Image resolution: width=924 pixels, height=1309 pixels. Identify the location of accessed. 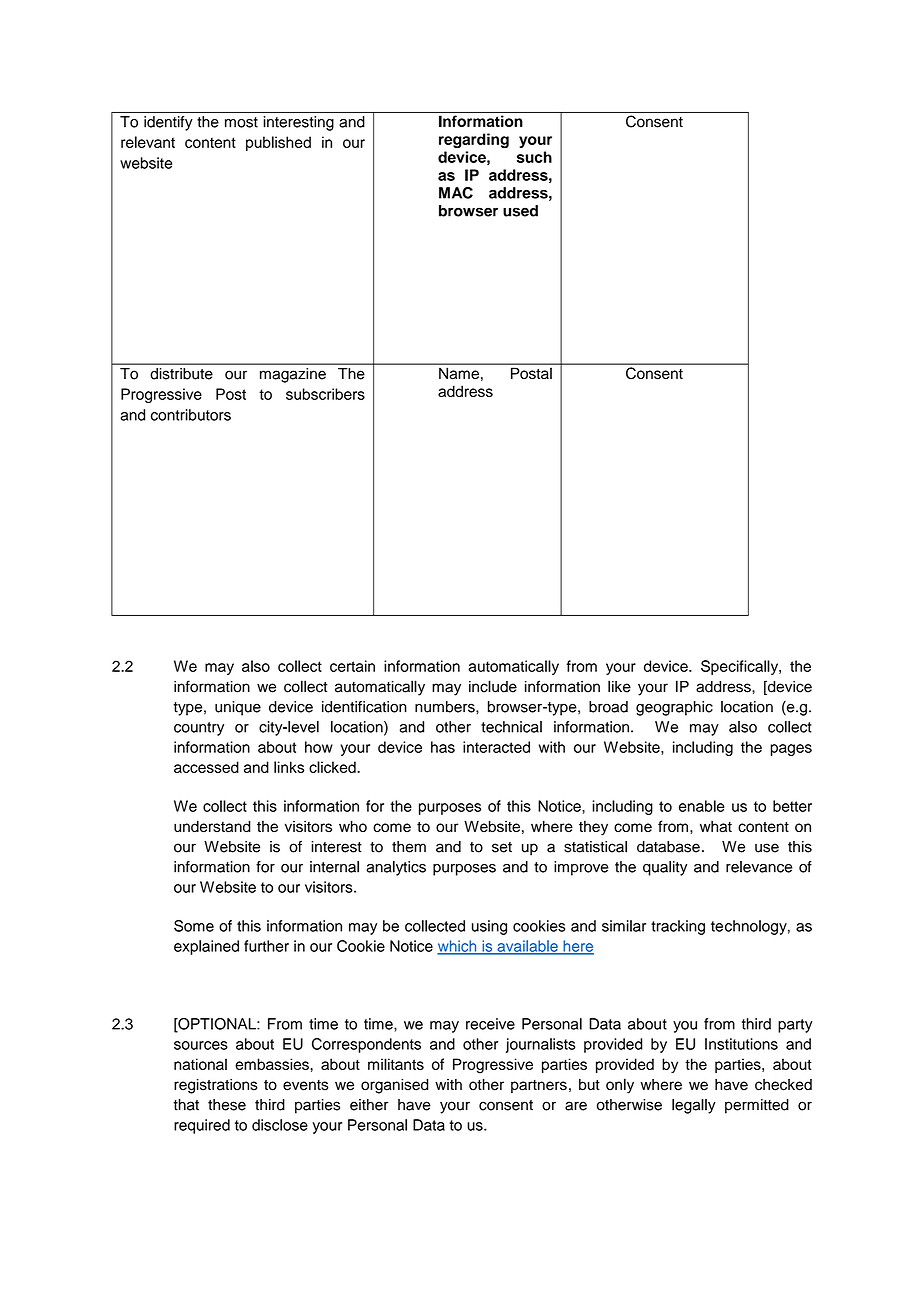
(206, 767).
